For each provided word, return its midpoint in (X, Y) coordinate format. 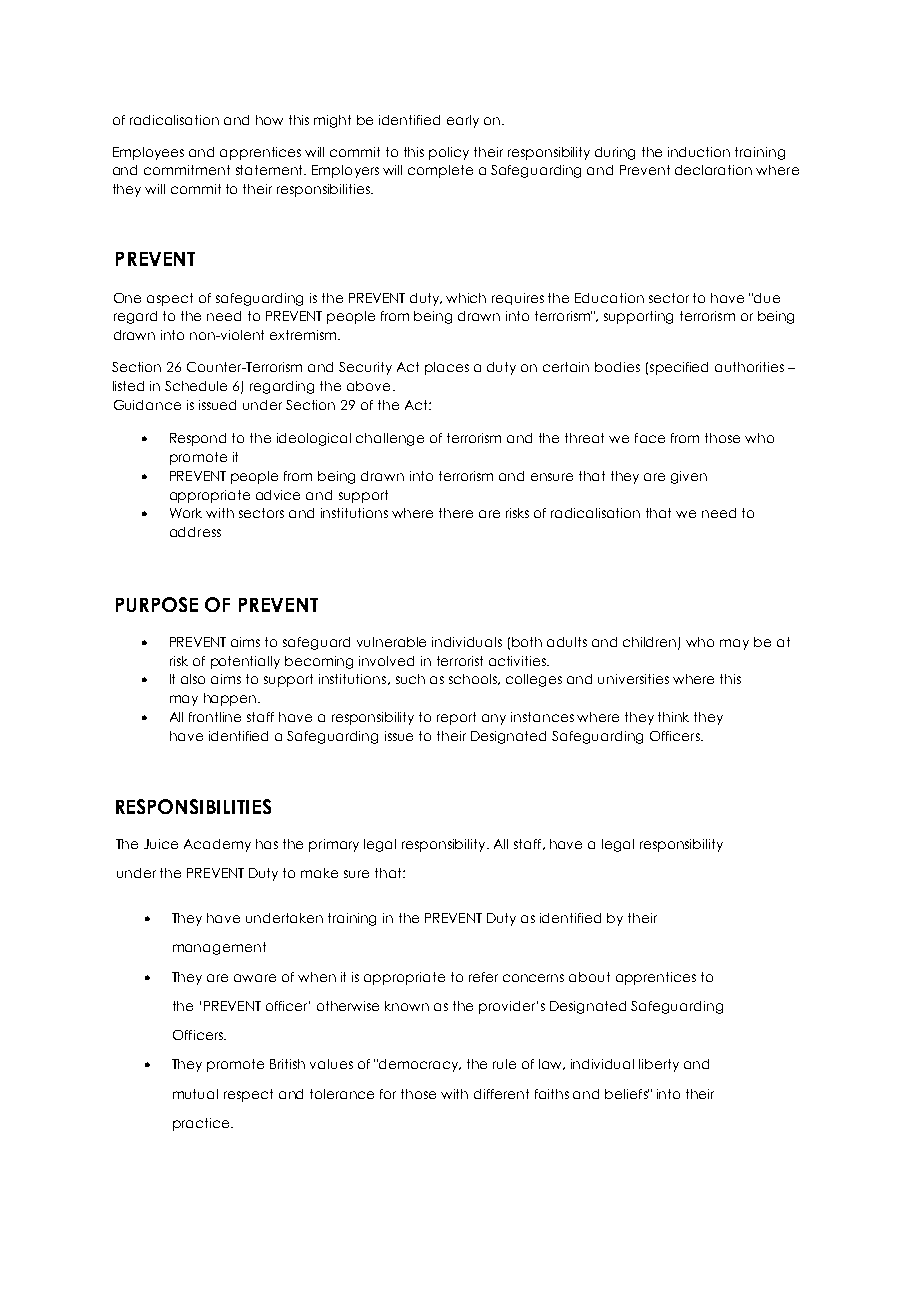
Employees (148, 153)
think (673, 717)
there (456, 513)
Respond (198, 439)
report (456, 718)
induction (699, 152)
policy (449, 153)
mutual (195, 1094)
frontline (215, 717)
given (689, 477)
